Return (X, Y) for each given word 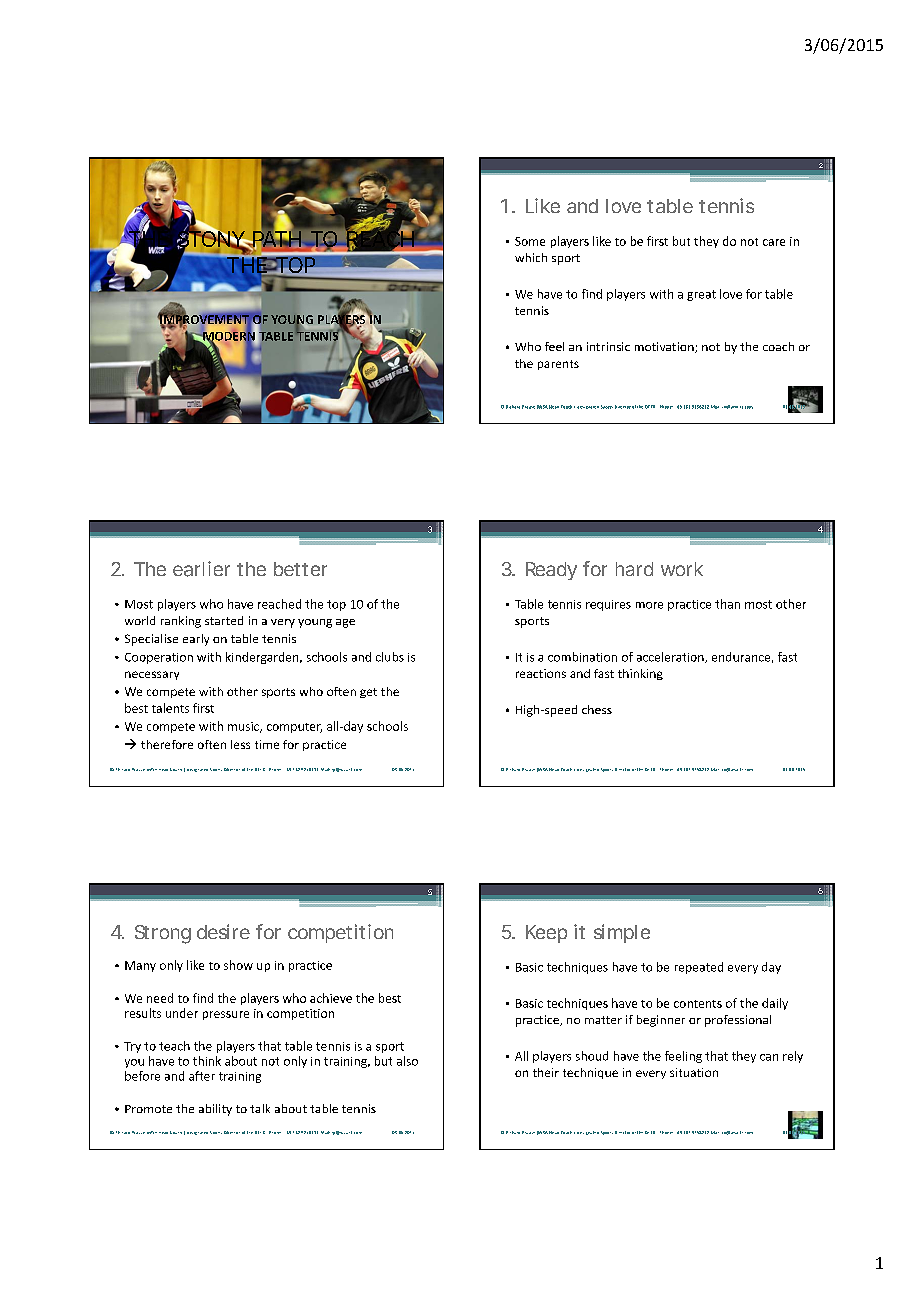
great (701, 295)
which (531, 257)
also (407, 1061)
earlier (201, 569)
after (202, 1076)
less (240, 744)
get (368, 693)
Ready (551, 571)
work (682, 569)
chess (597, 709)
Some (530, 241)
